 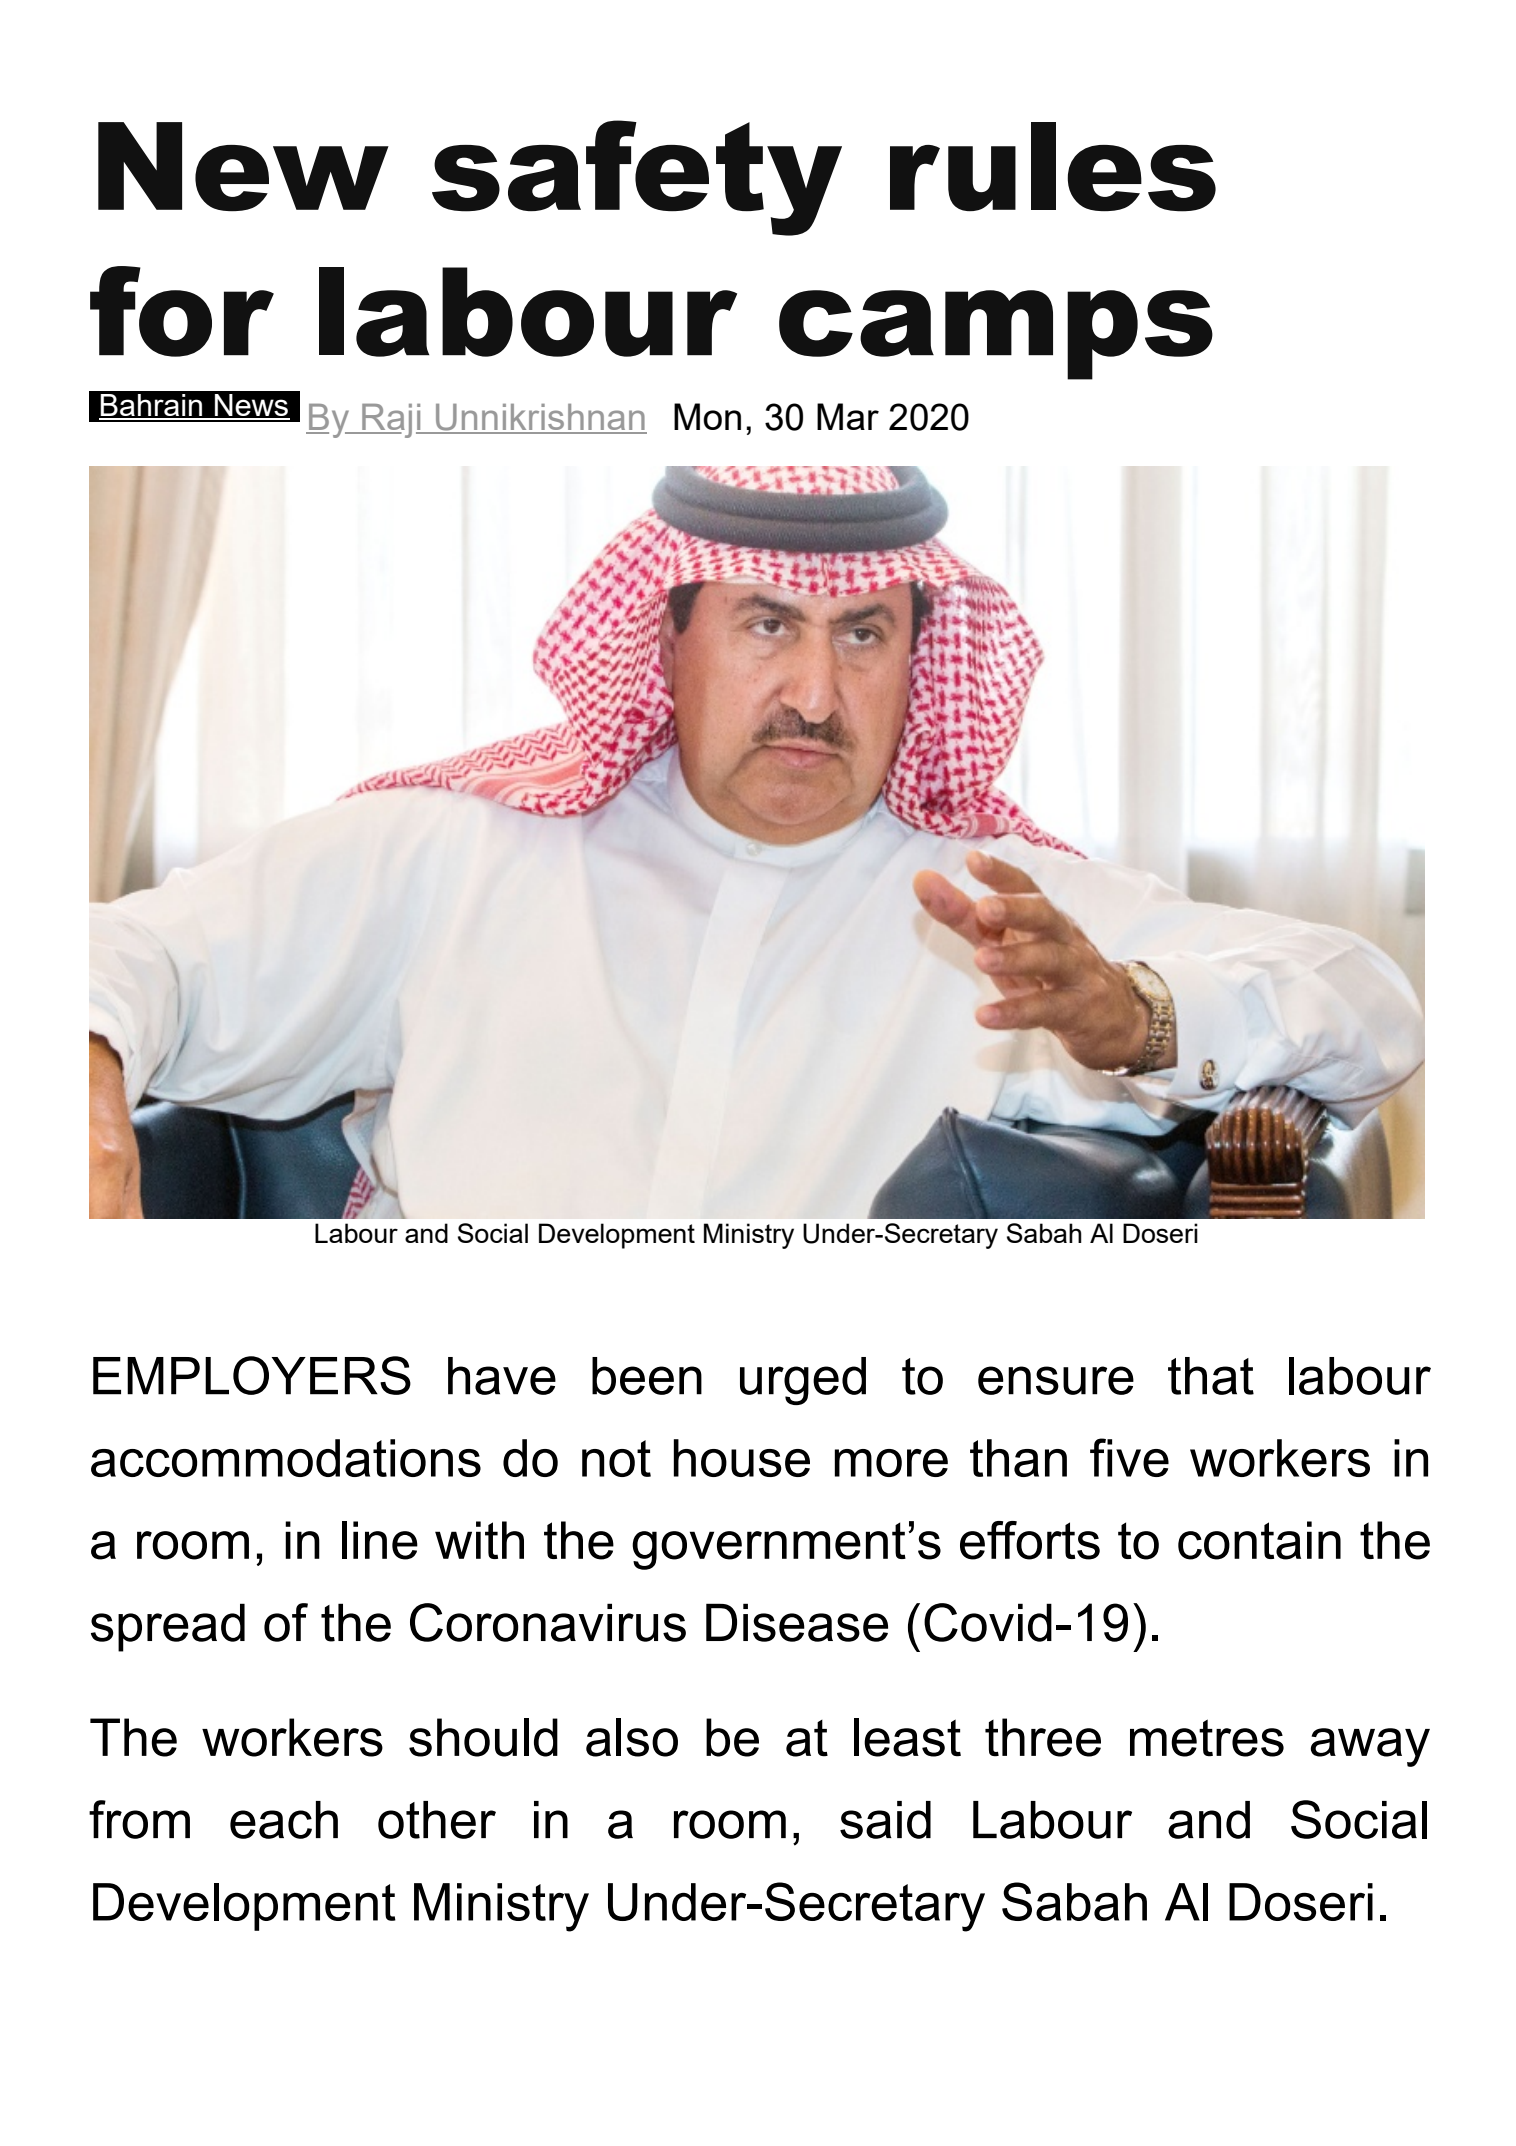 I want to click on Mar, so click(x=848, y=416).
